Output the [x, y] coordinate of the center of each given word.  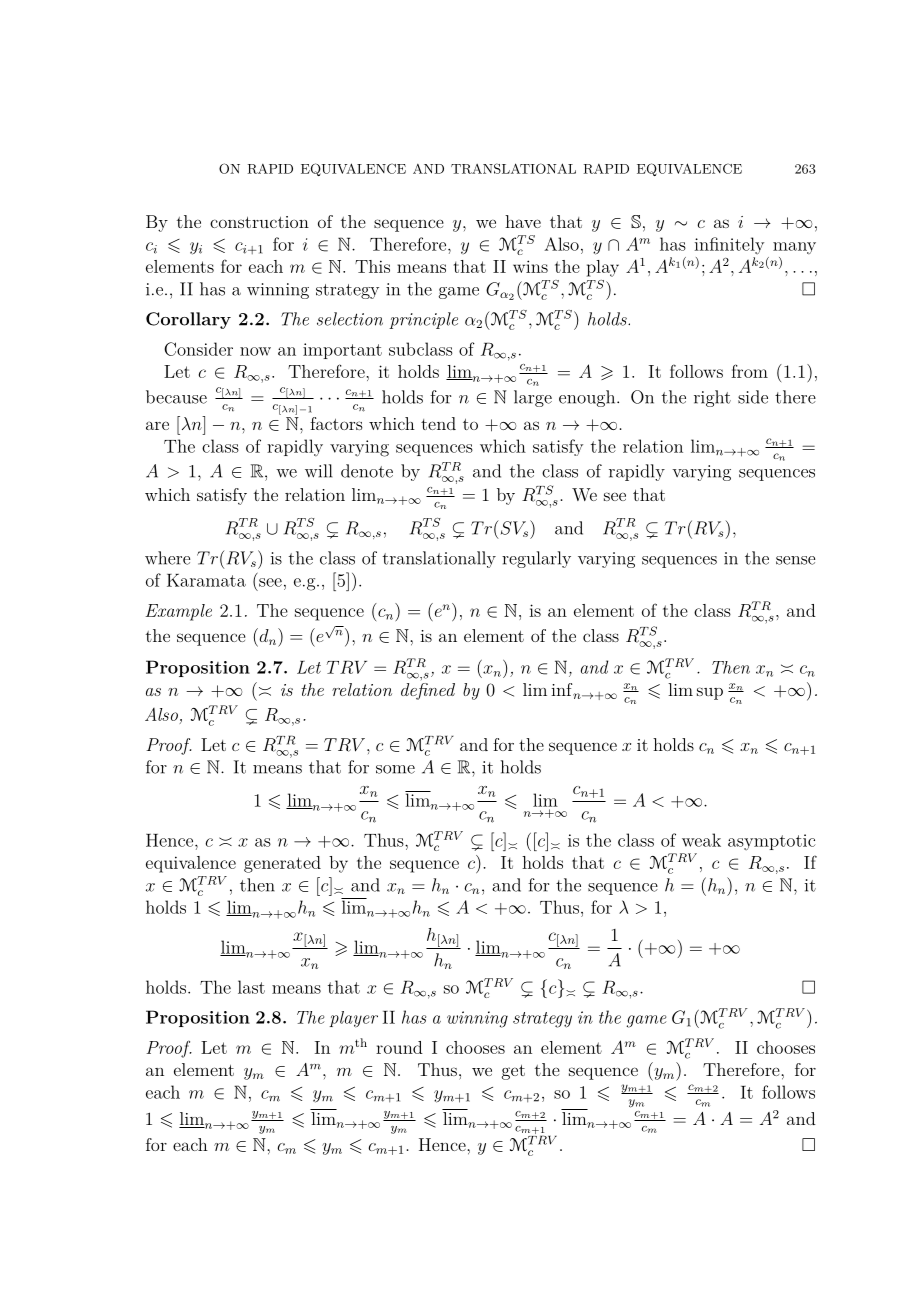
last [251, 987]
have [523, 221]
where [167, 558]
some [395, 769]
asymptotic [772, 842]
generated [282, 864]
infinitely [729, 245]
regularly [536, 559]
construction [259, 222]
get [513, 1072]
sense [795, 560]
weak [701, 840]
